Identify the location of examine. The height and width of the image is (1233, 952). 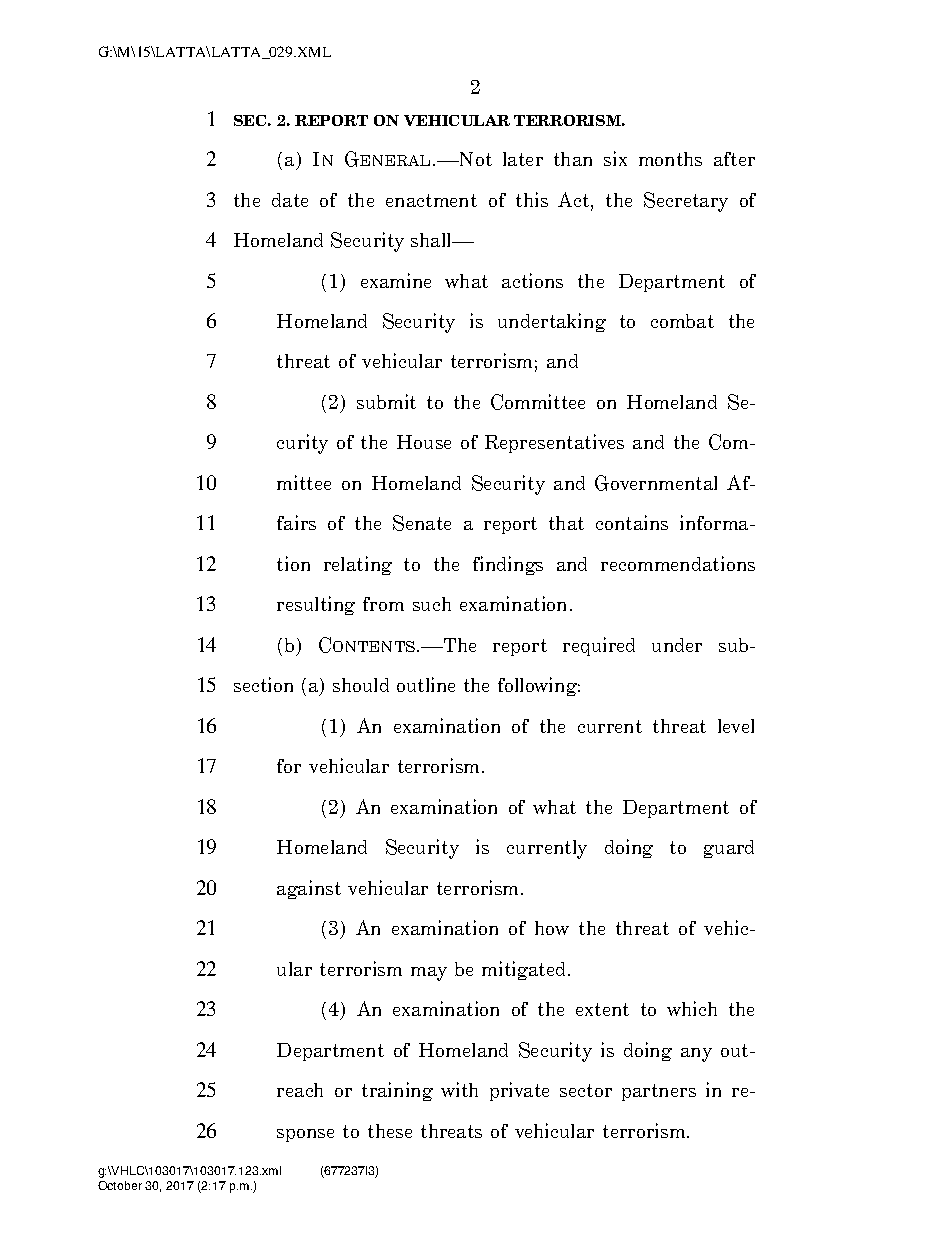
(396, 280).
